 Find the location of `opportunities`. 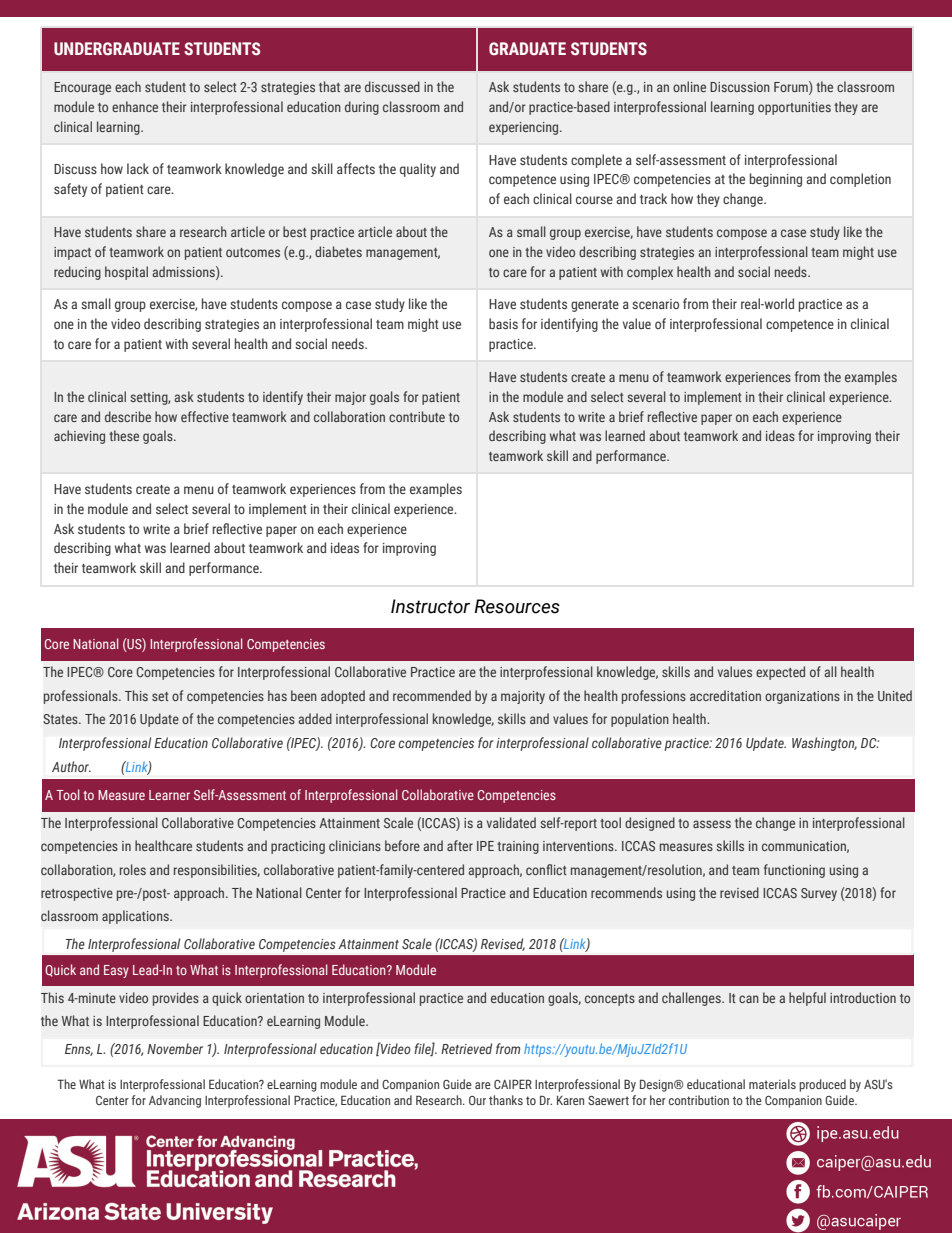

opportunities is located at coordinates (794, 108).
